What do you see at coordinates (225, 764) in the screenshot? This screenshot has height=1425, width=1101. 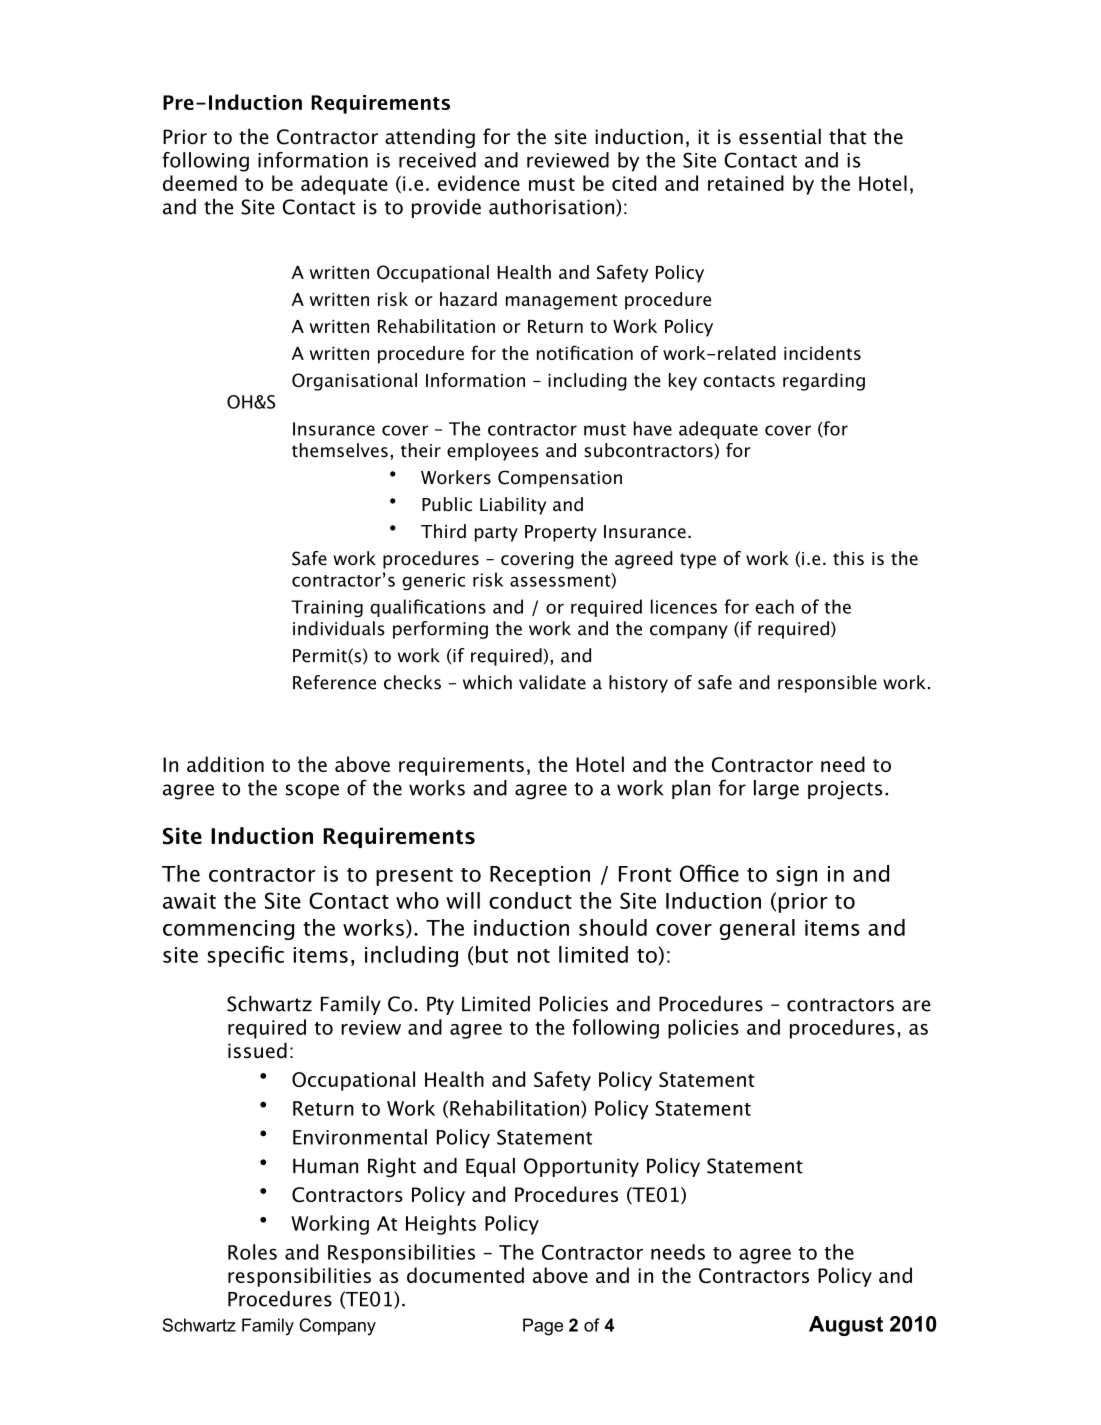 I see `addition` at bounding box center [225, 764].
